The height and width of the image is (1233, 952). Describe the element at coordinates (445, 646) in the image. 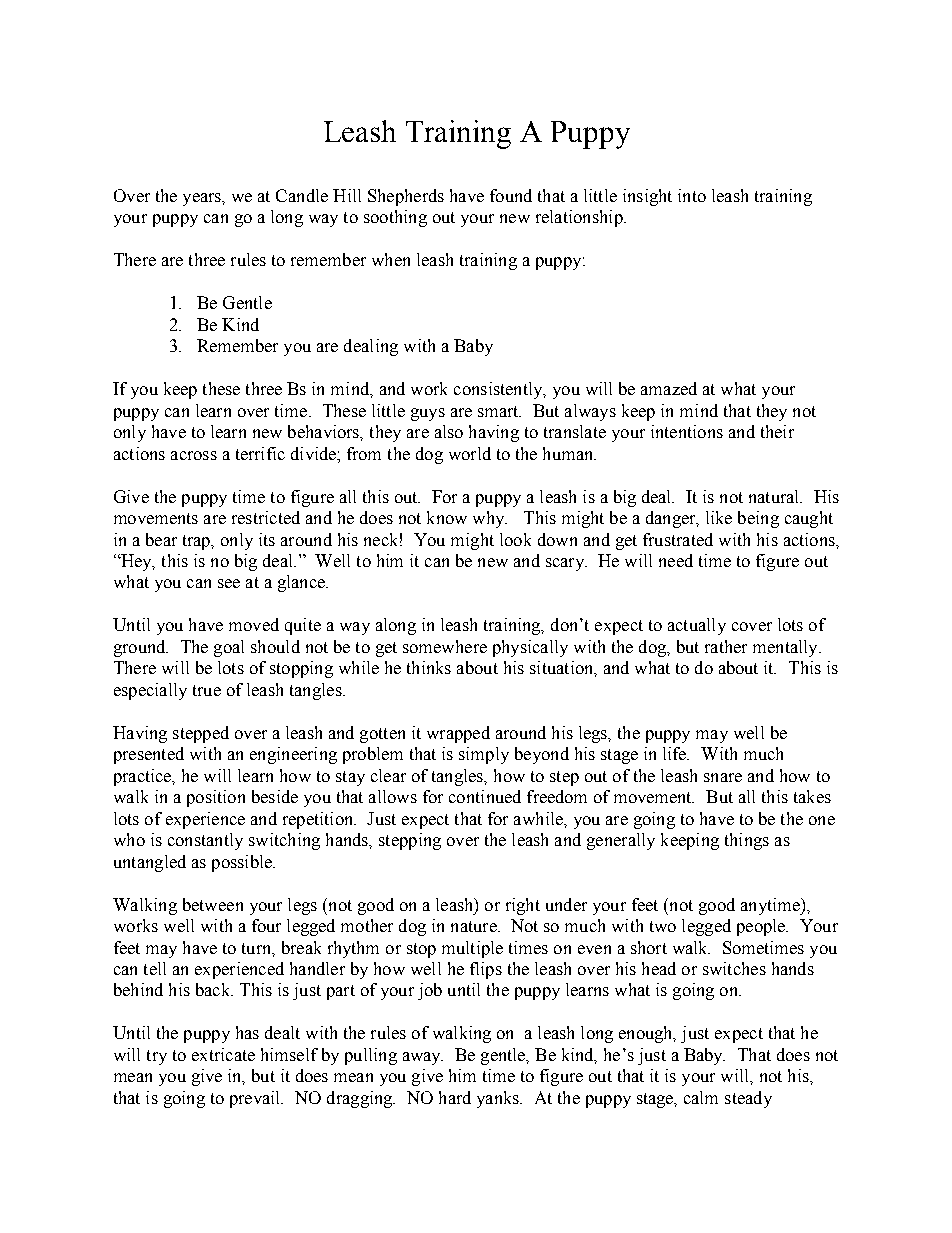

I see `somewhere` at that location.
